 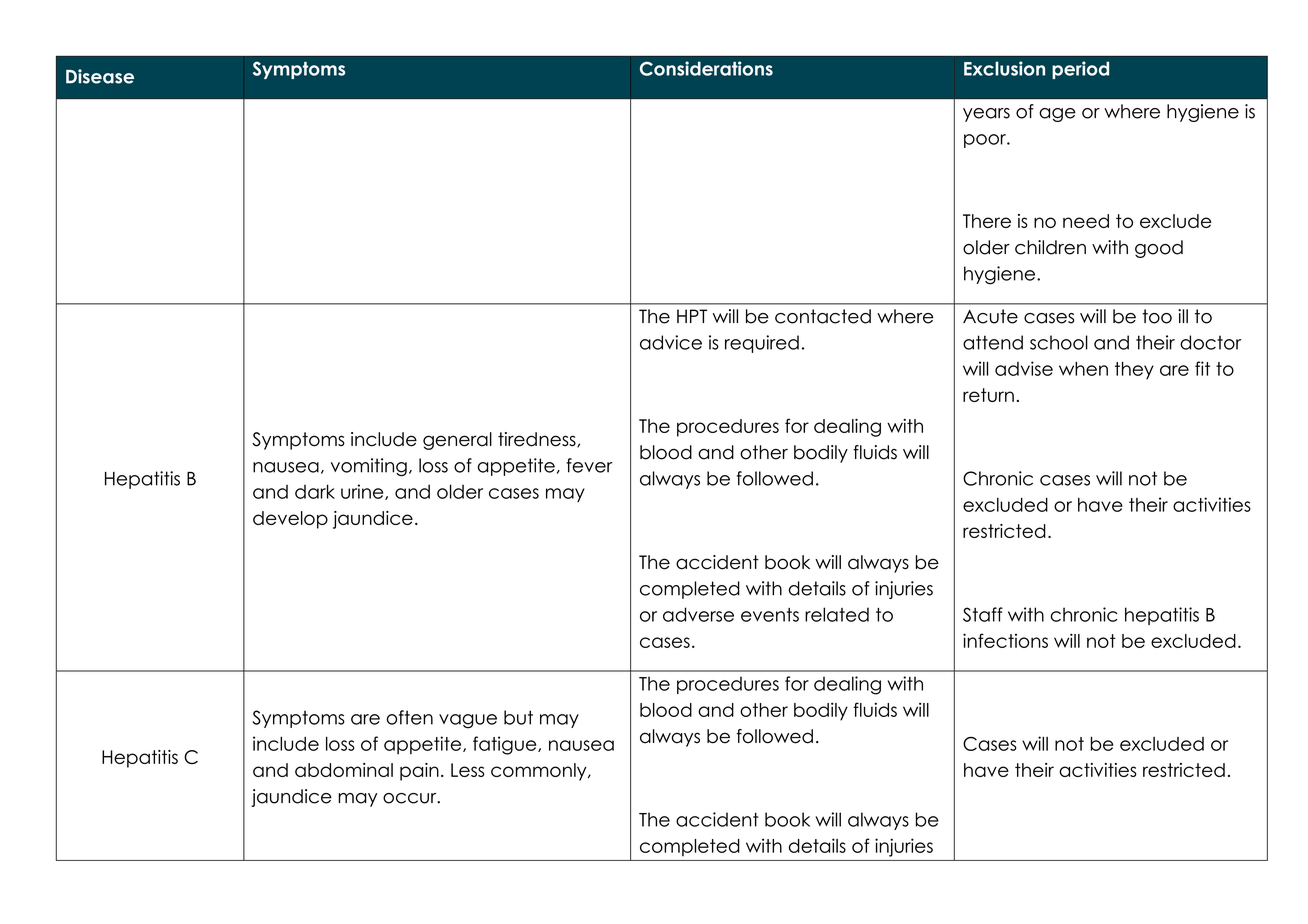 I want to click on period, so click(x=1080, y=70).
